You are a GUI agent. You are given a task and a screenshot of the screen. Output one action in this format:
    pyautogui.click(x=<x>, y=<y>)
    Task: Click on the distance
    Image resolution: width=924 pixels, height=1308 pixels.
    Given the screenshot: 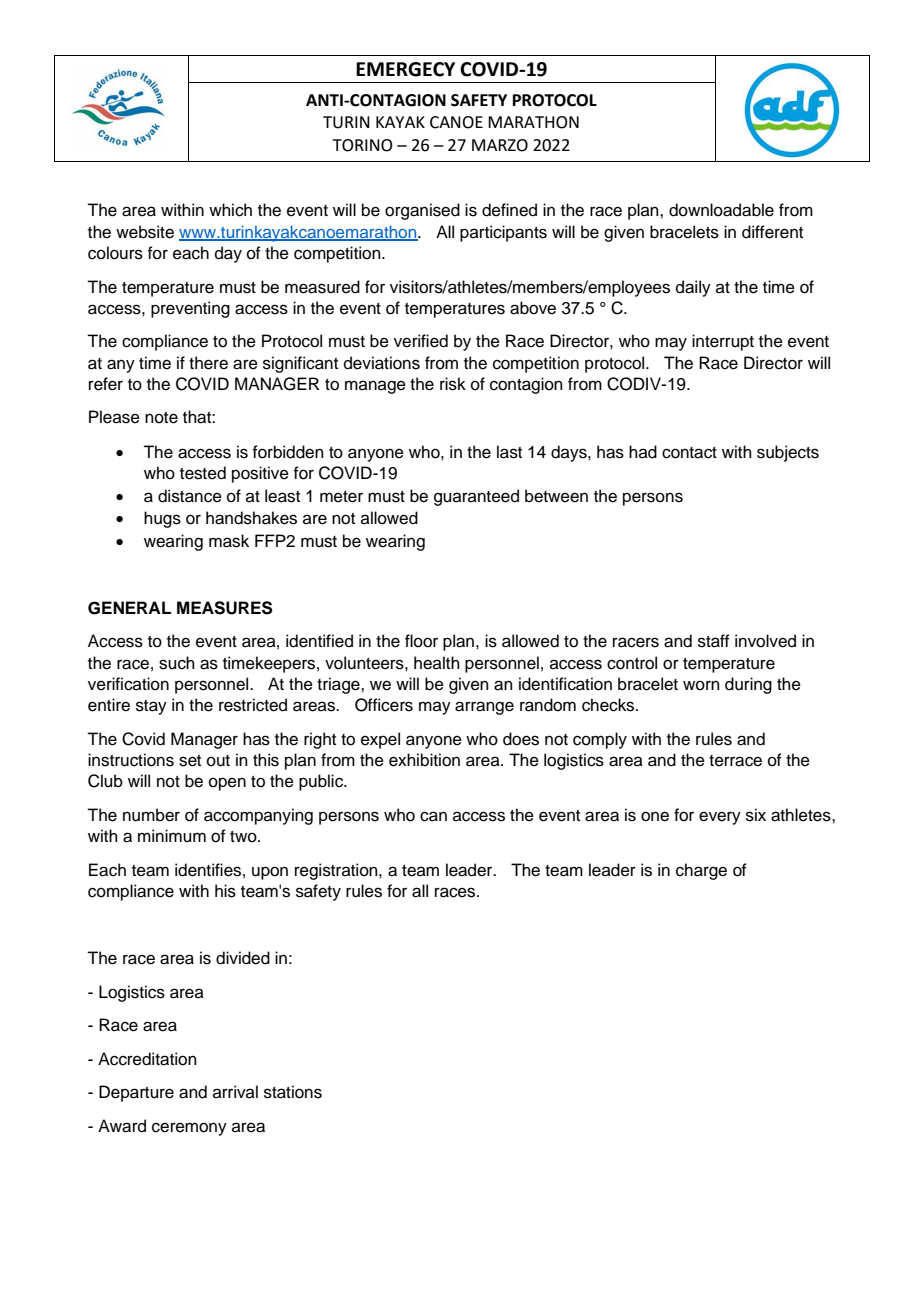 What is the action you would take?
    pyautogui.click(x=190, y=496)
